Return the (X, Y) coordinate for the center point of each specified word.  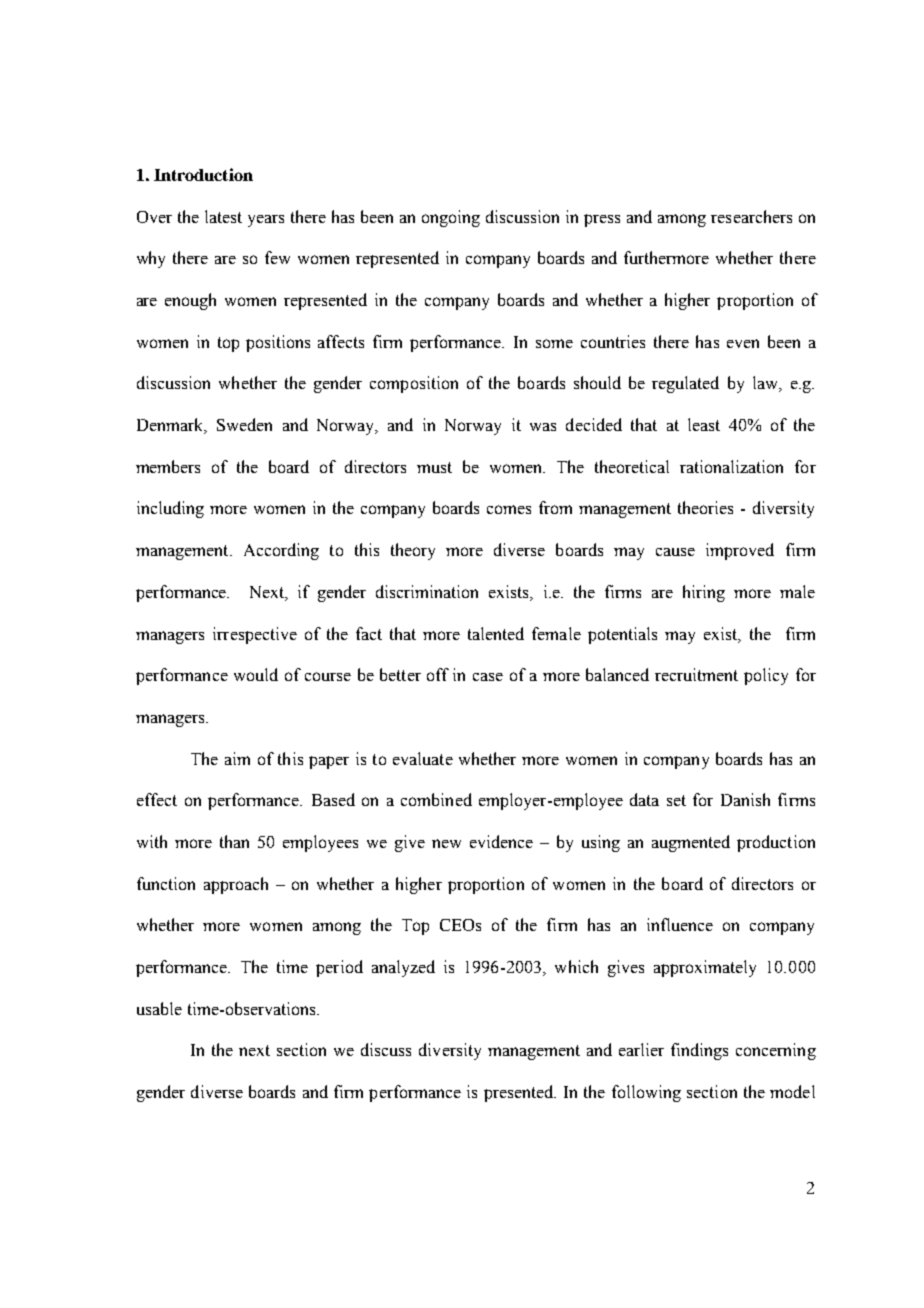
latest (223, 216)
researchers (751, 216)
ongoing (451, 218)
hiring (704, 593)
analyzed (403, 968)
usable (159, 1008)
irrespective (255, 635)
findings (699, 1051)
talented (496, 633)
